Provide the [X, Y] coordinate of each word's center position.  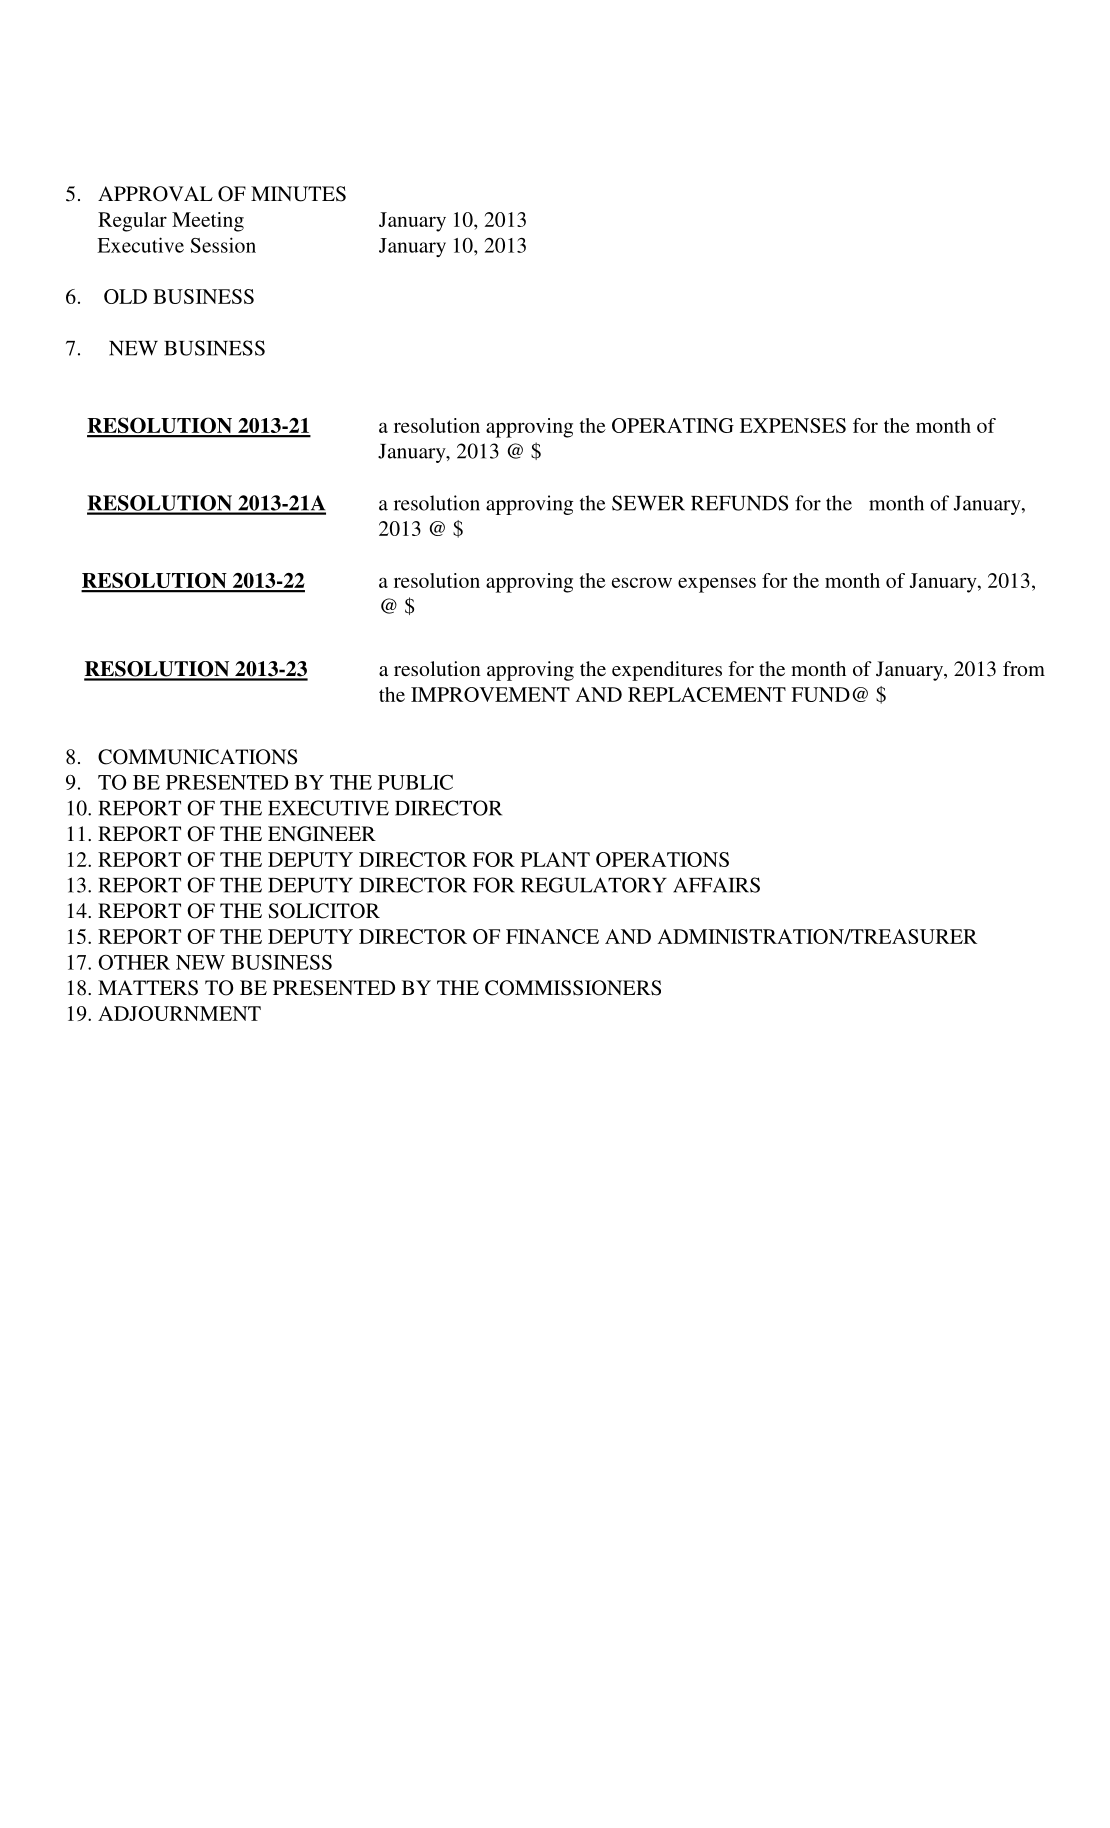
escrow [642, 582]
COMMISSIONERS [573, 988]
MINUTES [298, 194]
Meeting [208, 222]
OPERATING [673, 425]
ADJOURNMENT [179, 1013]
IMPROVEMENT [490, 694]
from [1024, 668]
